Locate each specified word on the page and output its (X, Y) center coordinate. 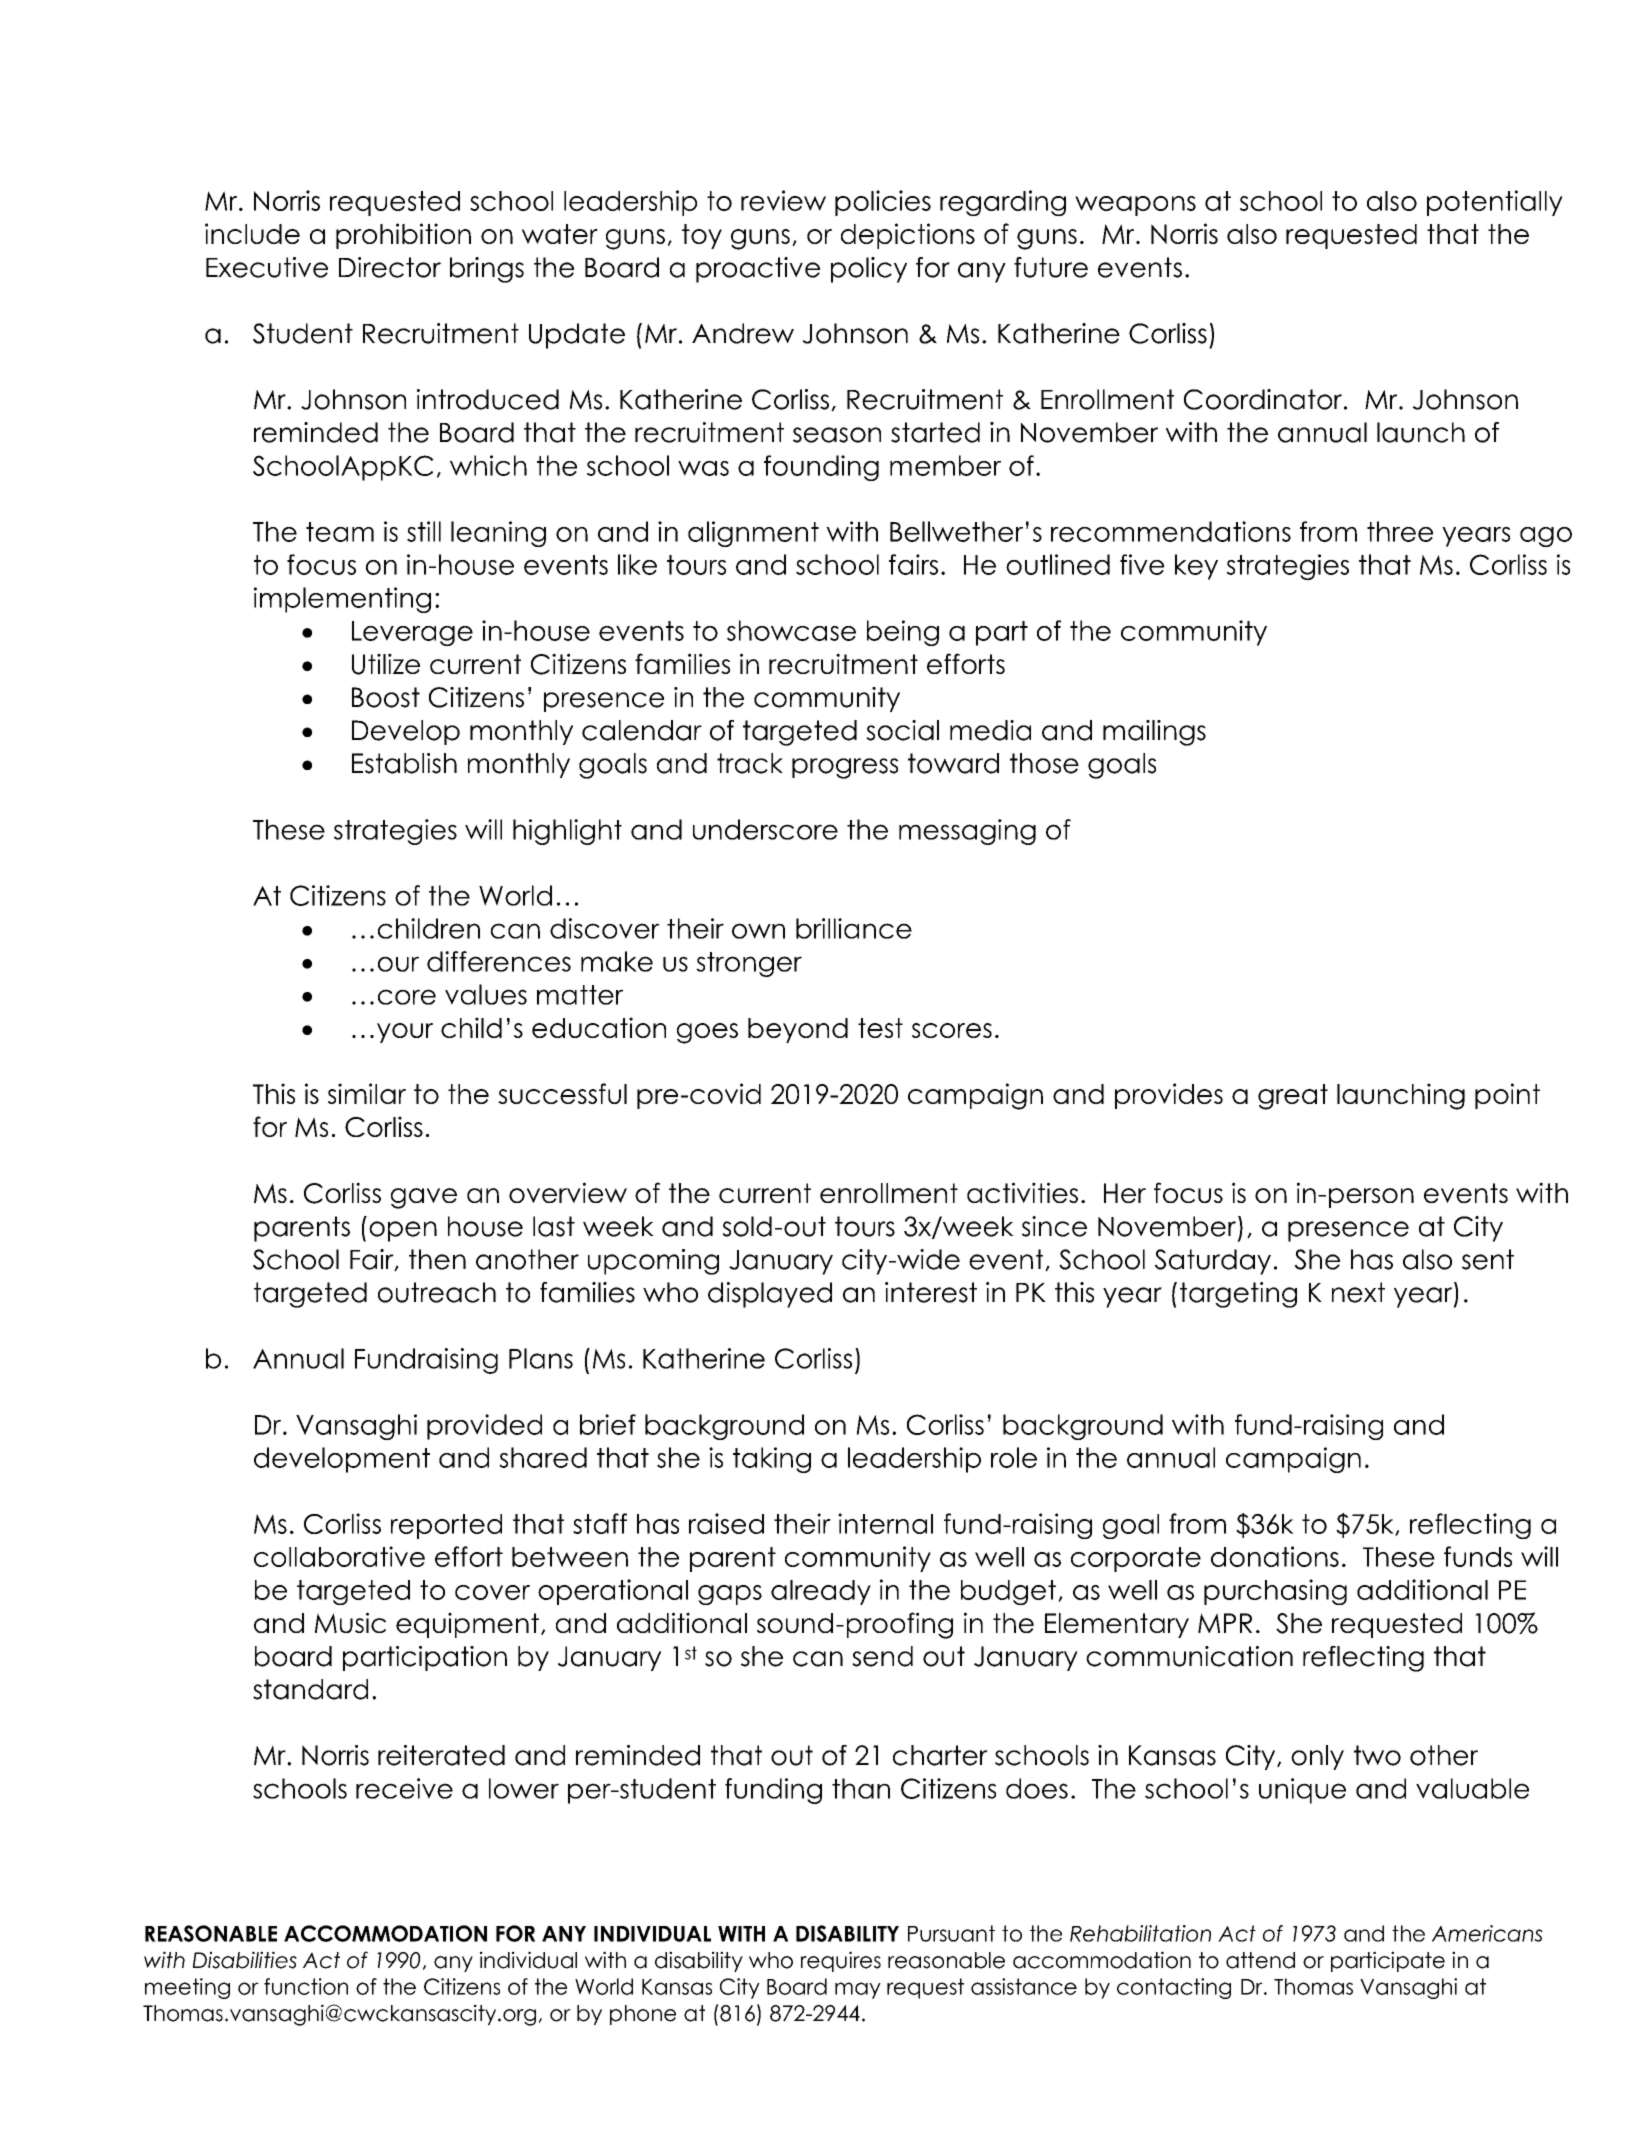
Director (390, 267)
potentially (1495, 203)
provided (484, 1427)
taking (772, 1460)
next (1358, 1292)
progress (845, 768)
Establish (404, 763)
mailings (1154, 733)
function (306, 1986)
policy (869, 270)
